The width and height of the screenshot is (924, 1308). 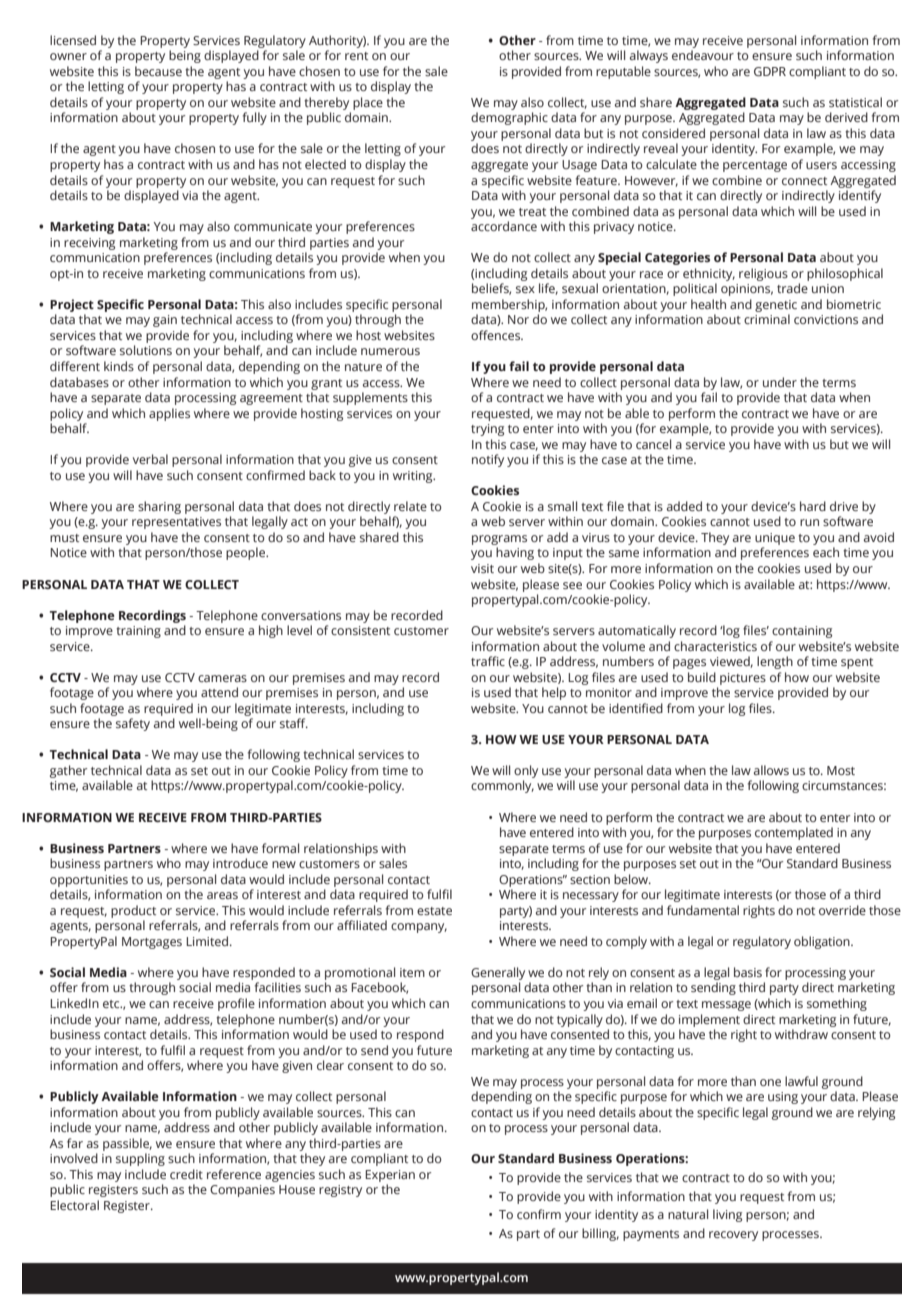 What do you see at coordinates (434, 911) in the screenshot?
I see `estate` at bounding box center [434, 911].
